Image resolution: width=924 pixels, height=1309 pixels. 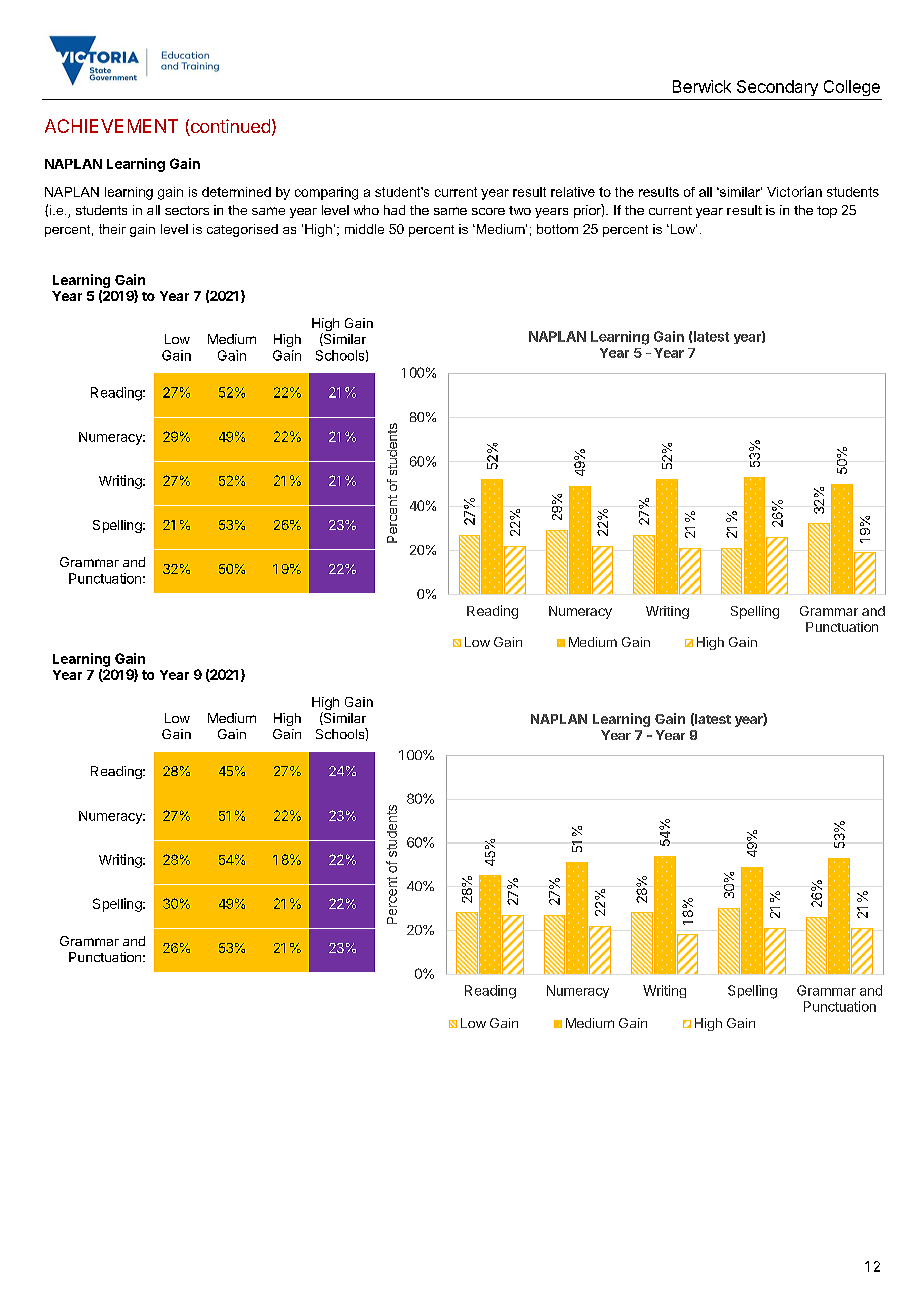 I want to click on comparing, so click(x=326, y=193).
